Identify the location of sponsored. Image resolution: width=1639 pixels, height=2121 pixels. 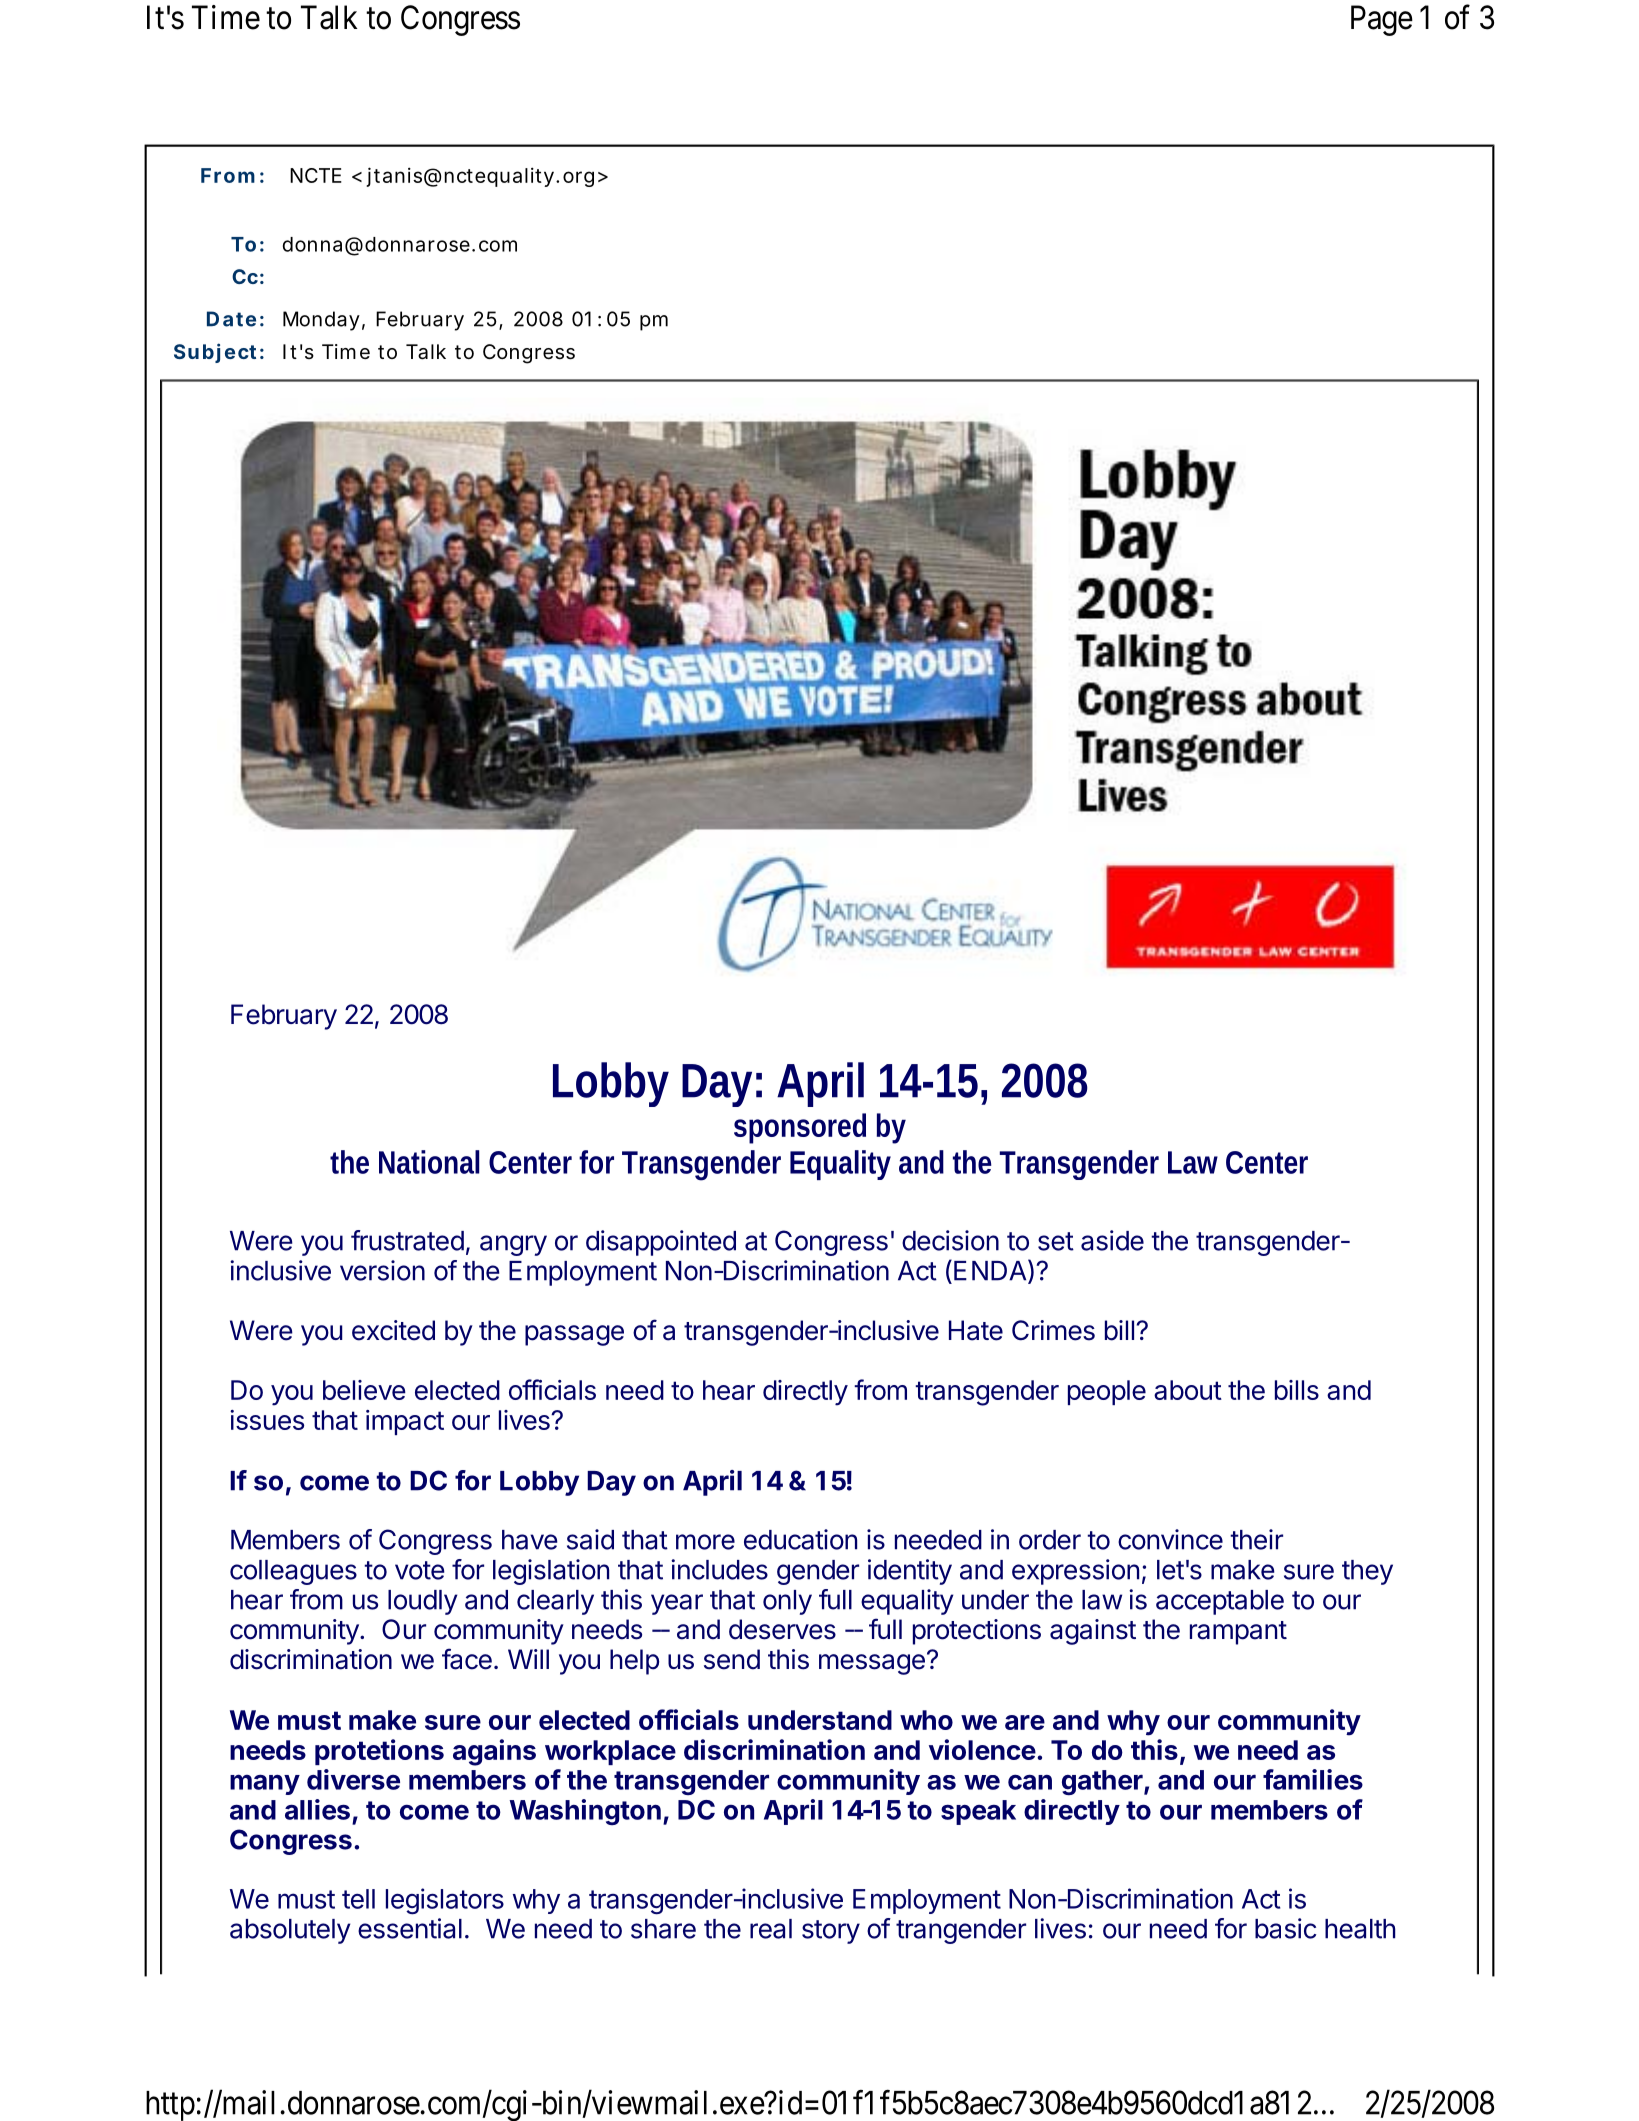
(800, 1128).
